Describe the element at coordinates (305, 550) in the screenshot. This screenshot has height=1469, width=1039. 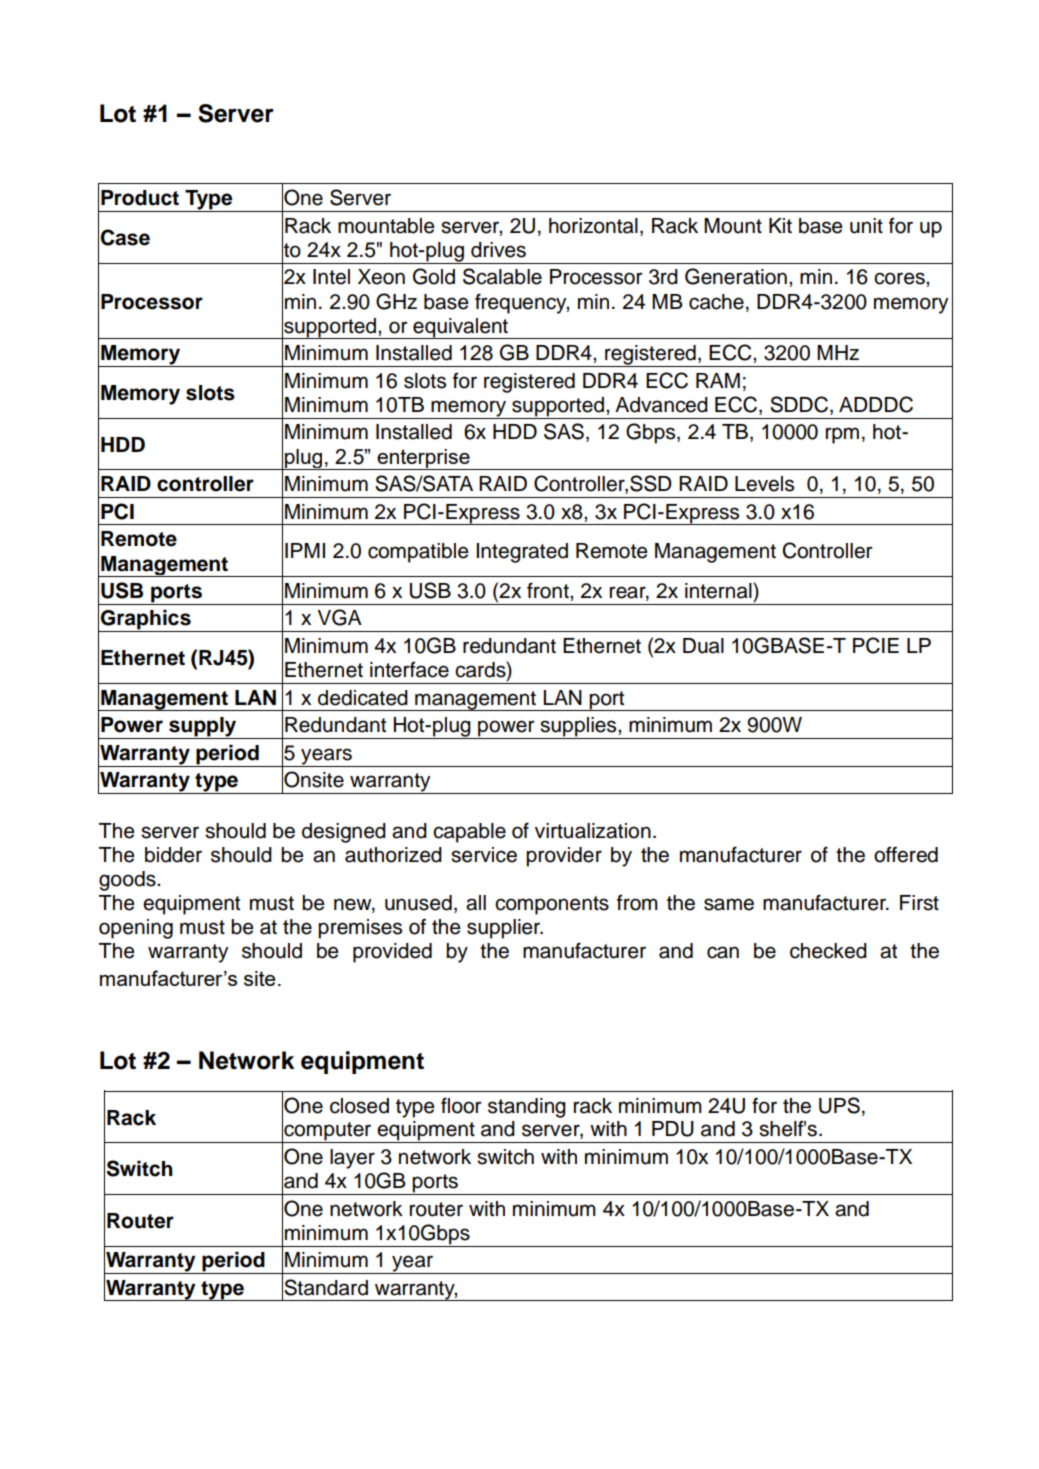
I see `IPMI` at that location.
